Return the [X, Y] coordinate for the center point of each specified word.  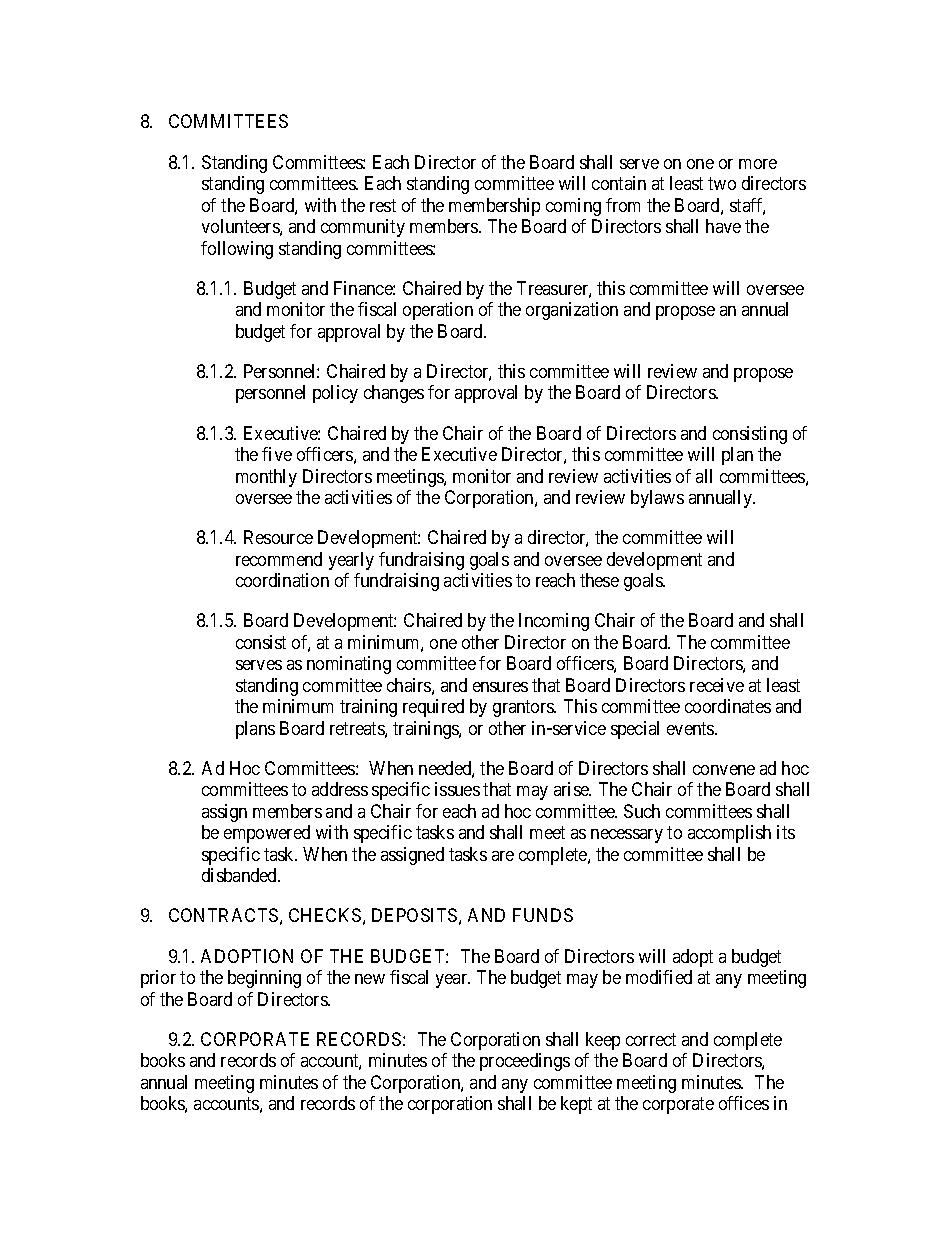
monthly [266, 478]
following [237, 250]
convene [724, 770]
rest [383, 205]
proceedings [525, 1062]
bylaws [657, 499]
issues [457, 789]
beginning [264, 979]
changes [394, 394]
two [722, 183]
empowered [267, 834]
